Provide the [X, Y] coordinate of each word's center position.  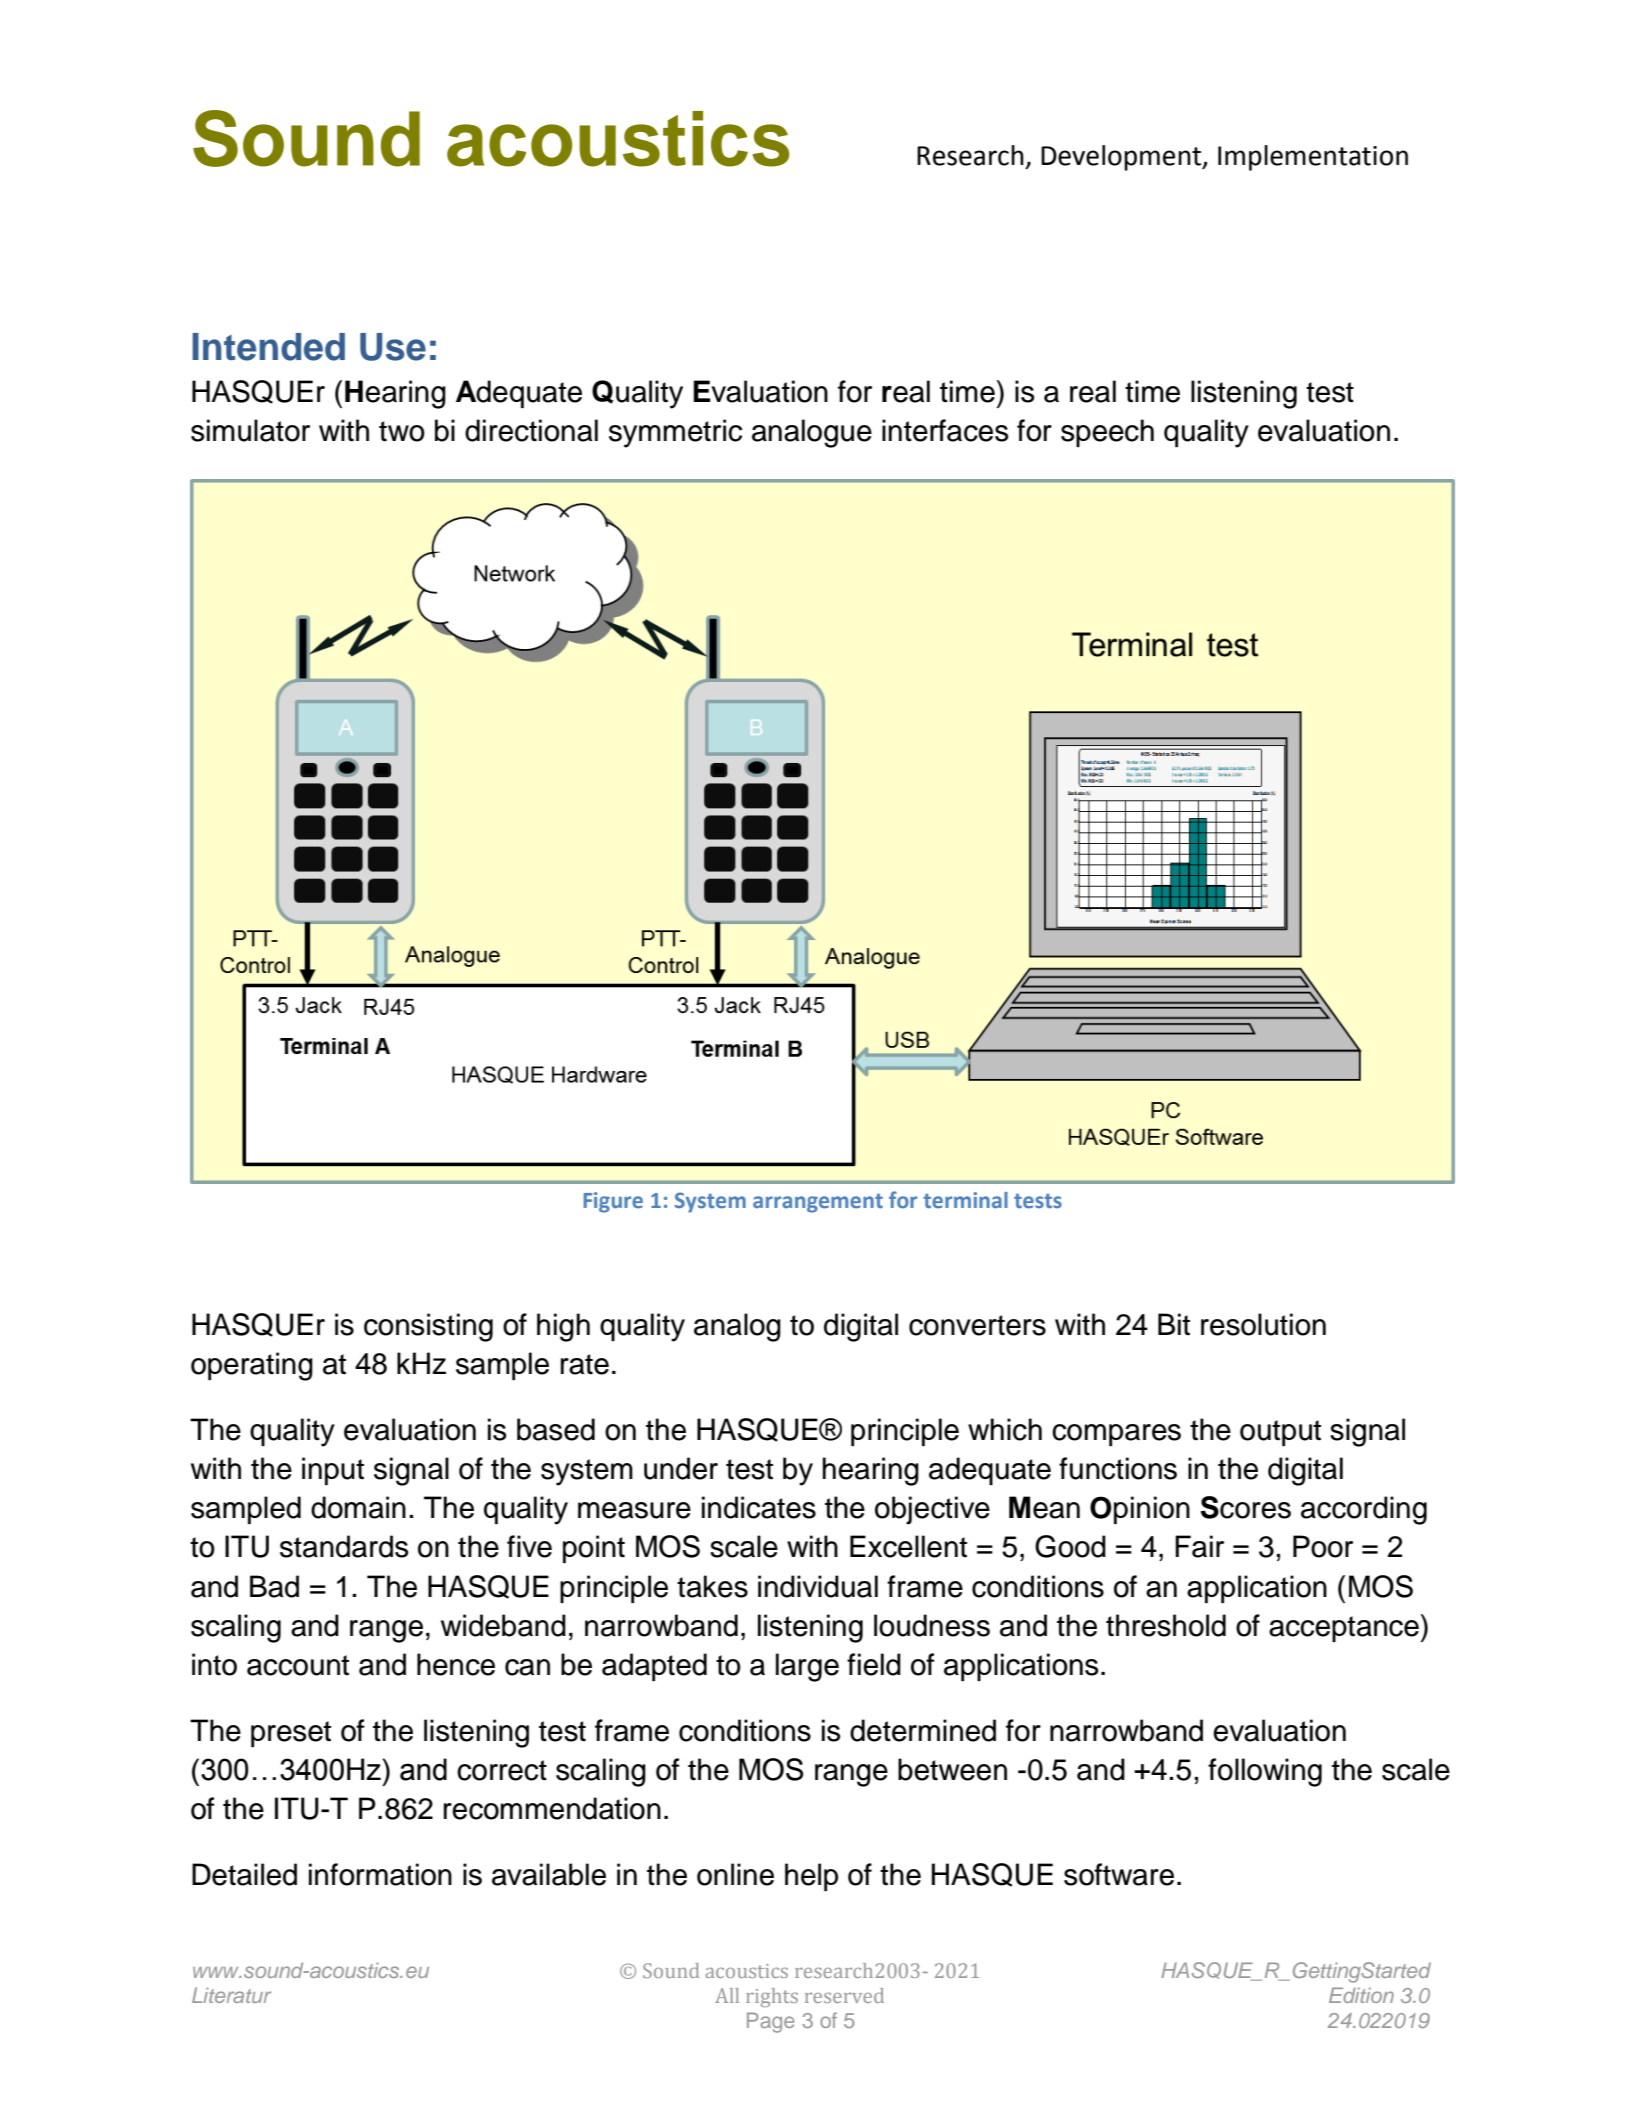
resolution [1263, 1324]
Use [393, 347]
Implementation [1313, 158]
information [380, 1874]
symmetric [675, 433]
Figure [613, 1202]
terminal [965, 1200]
